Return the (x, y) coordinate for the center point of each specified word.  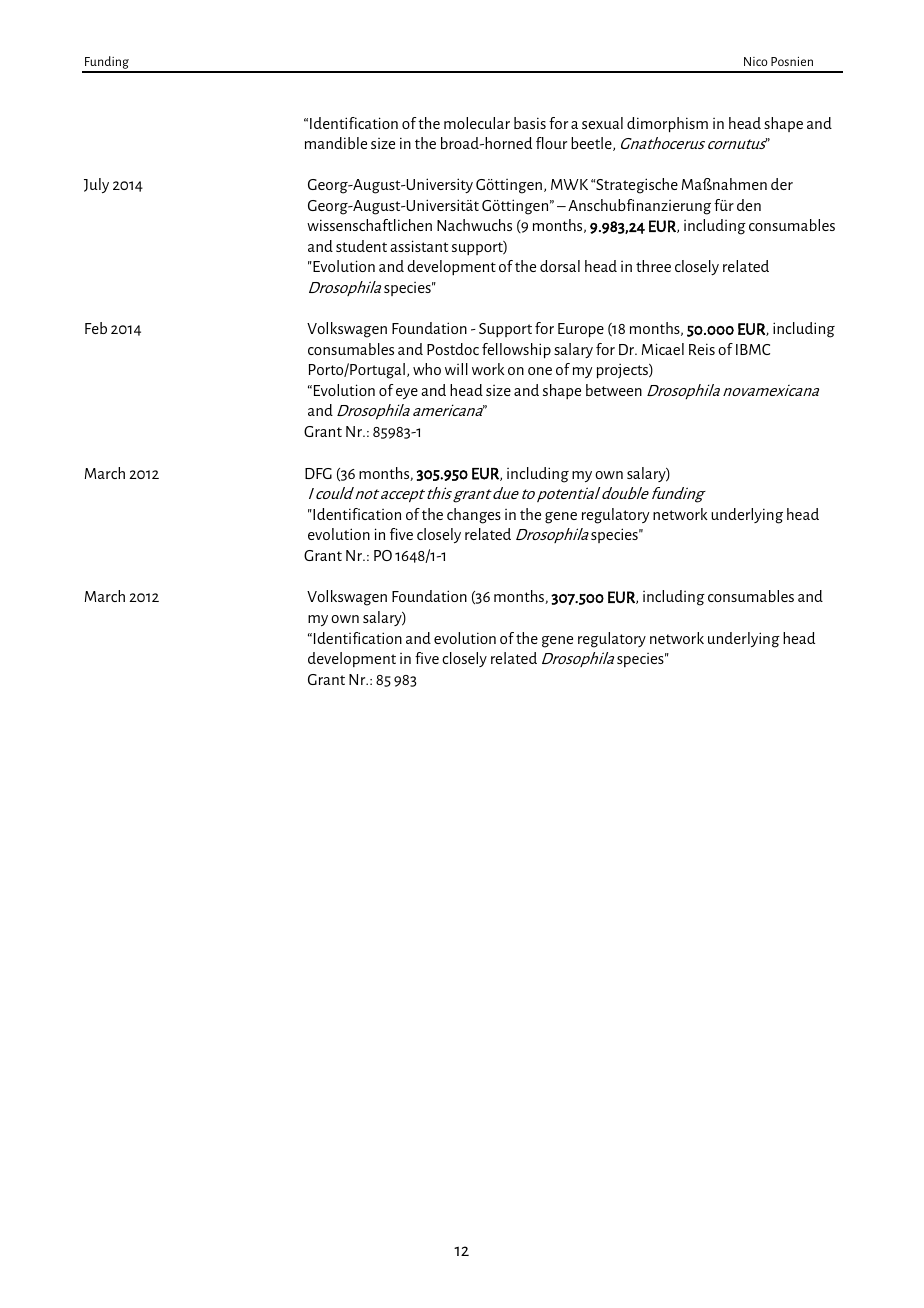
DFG (318, 473)
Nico (756, 61)
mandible (336, 143)
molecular (477, 123)
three (653, 266)
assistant (419, 246)
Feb (96, 328)
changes (474, 516)
